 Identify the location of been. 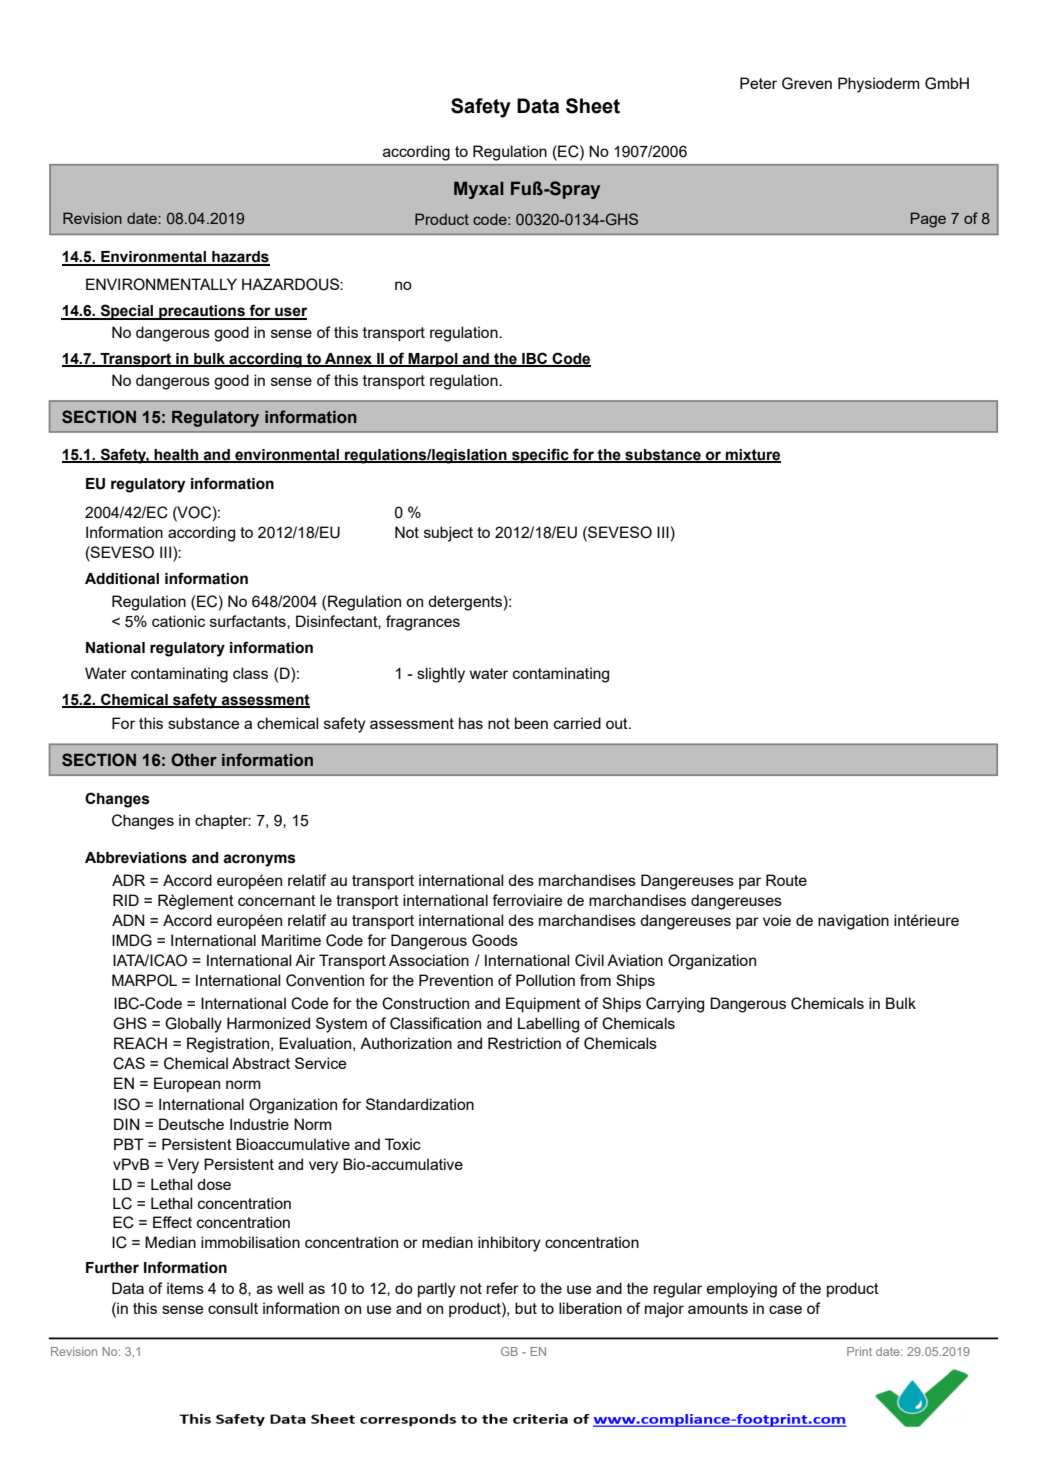
(531, 723).
